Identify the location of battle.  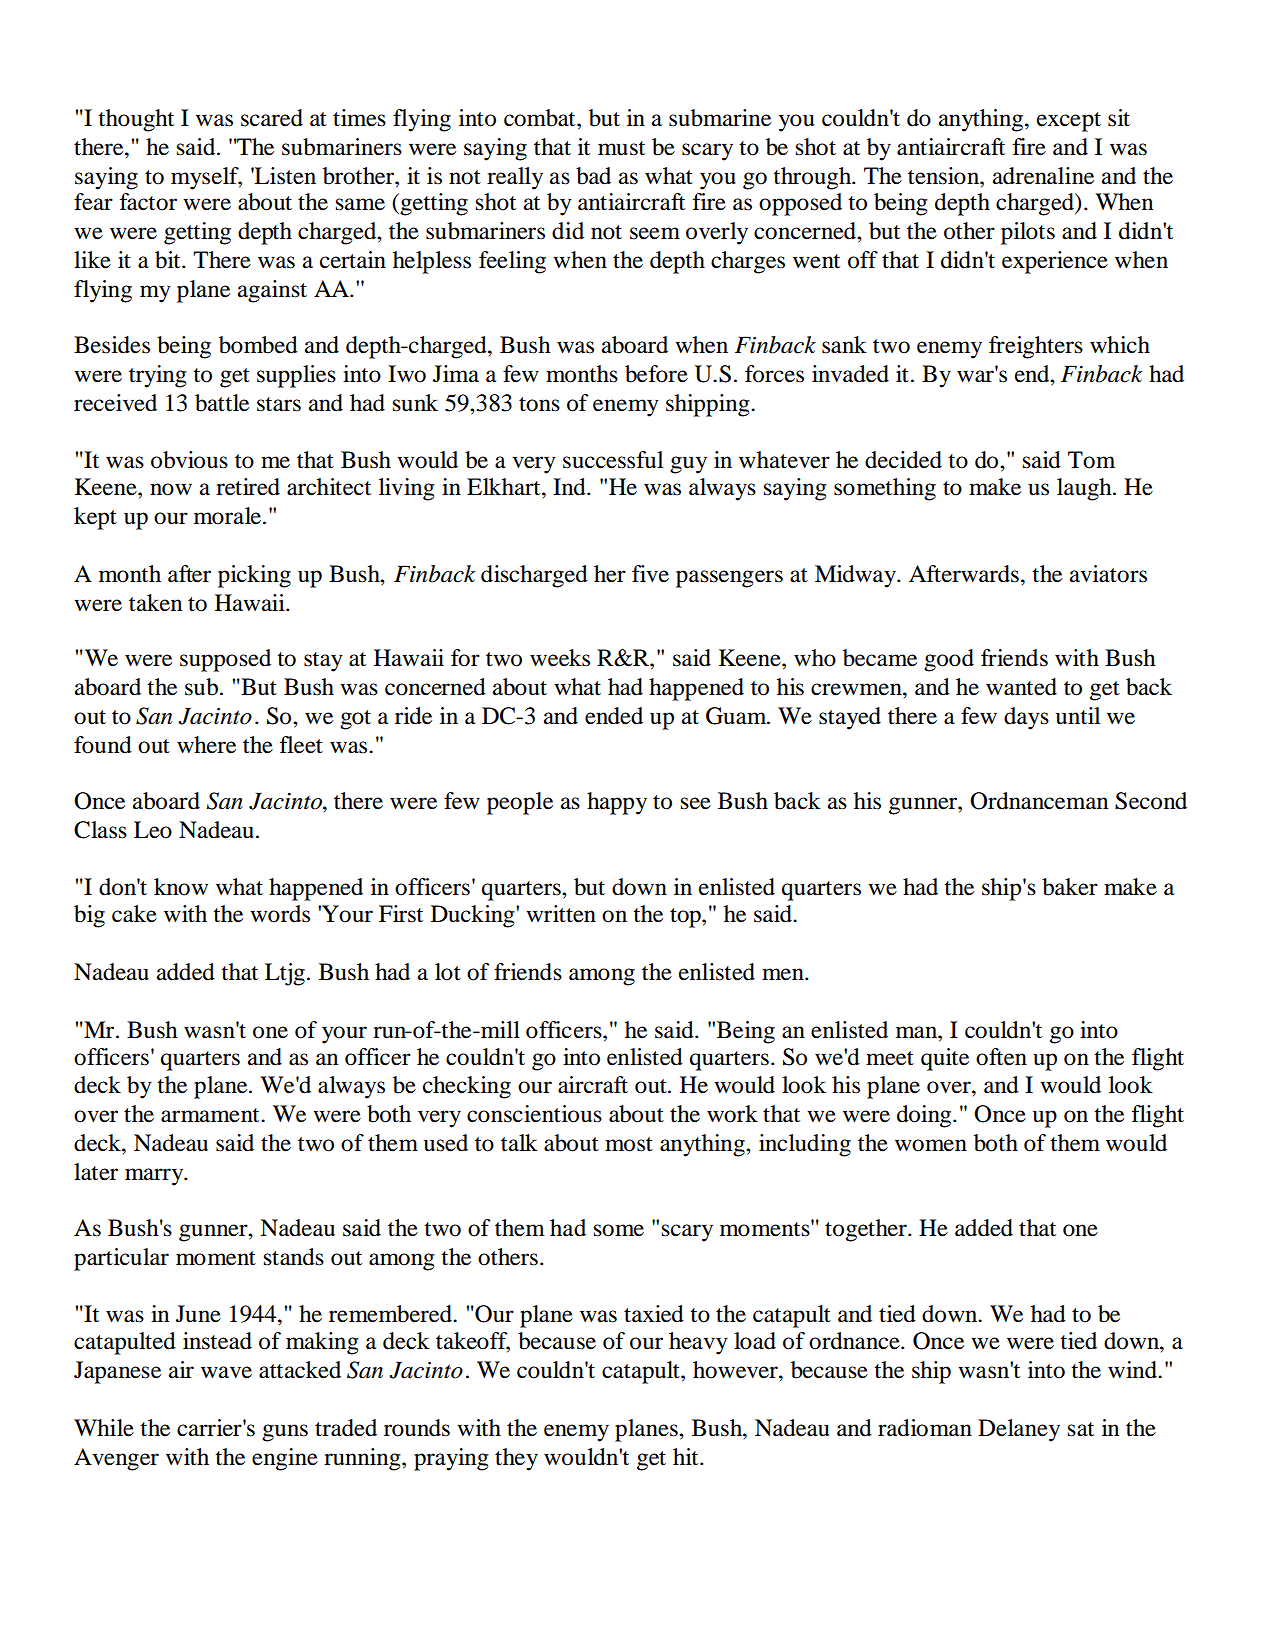
(222, 403).
